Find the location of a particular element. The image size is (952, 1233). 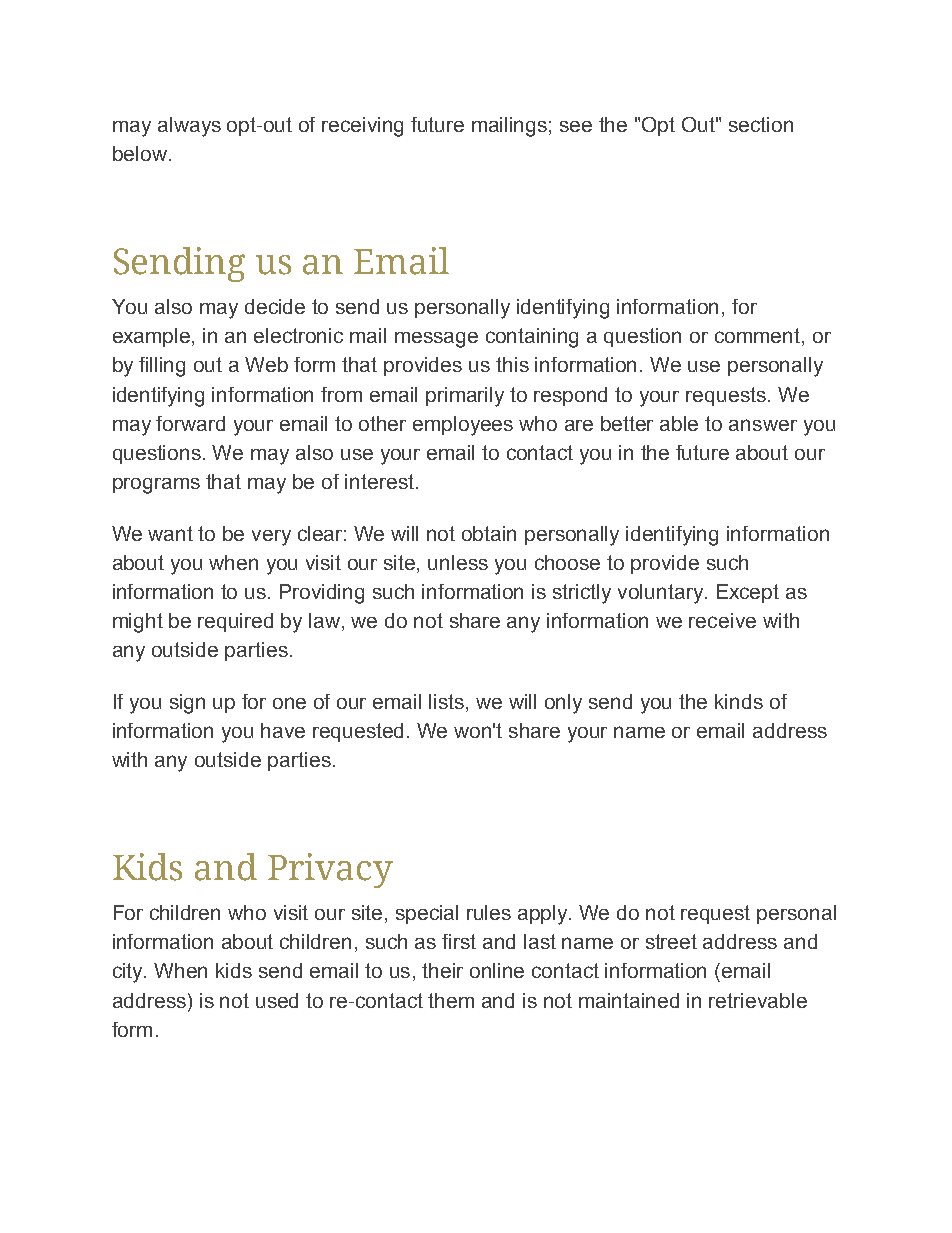

lists is located at coordinates (448, 701).
